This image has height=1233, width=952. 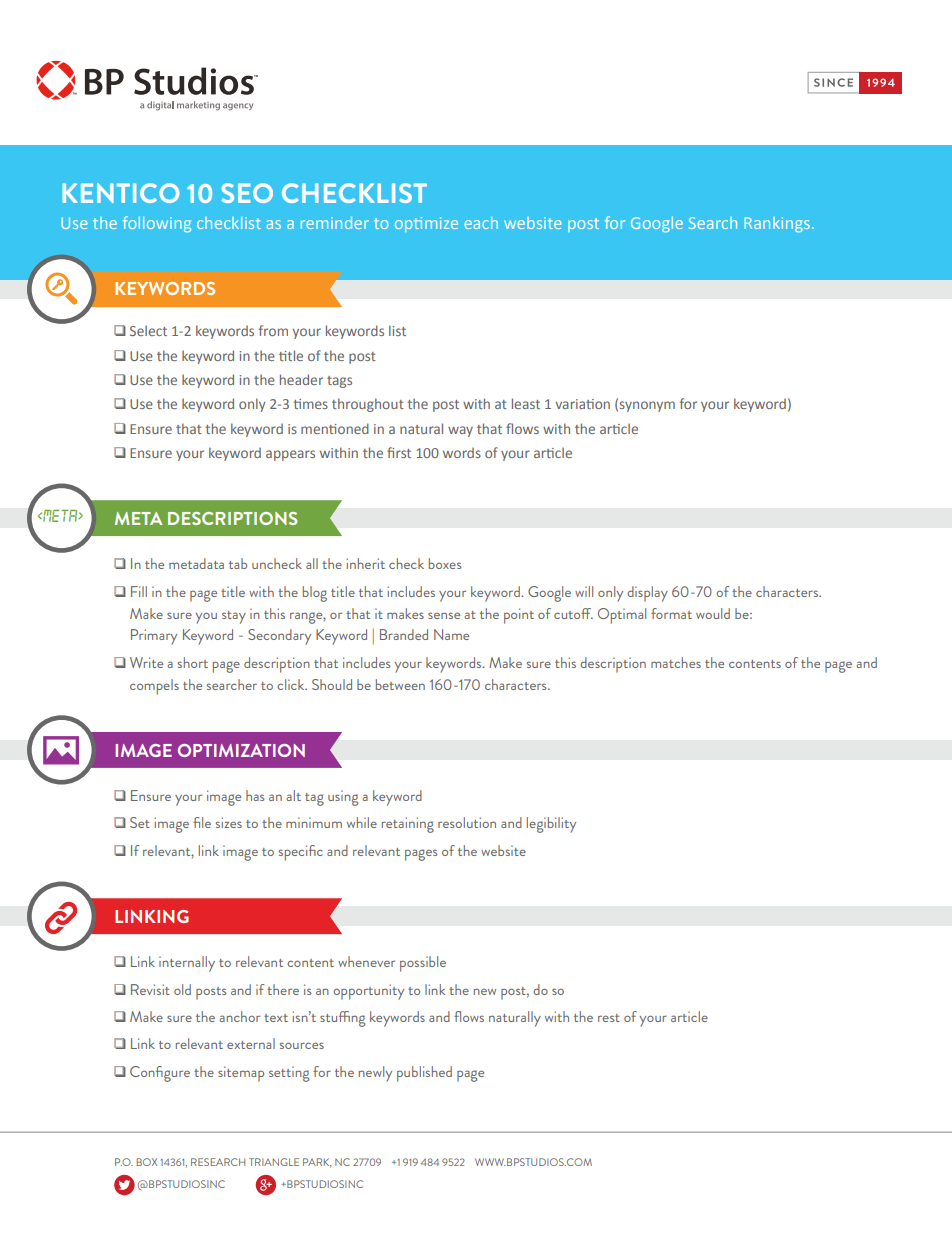 What do you see at coordinates (202, 822) in the image?
I see `file` at bounding box center [202, 822].
